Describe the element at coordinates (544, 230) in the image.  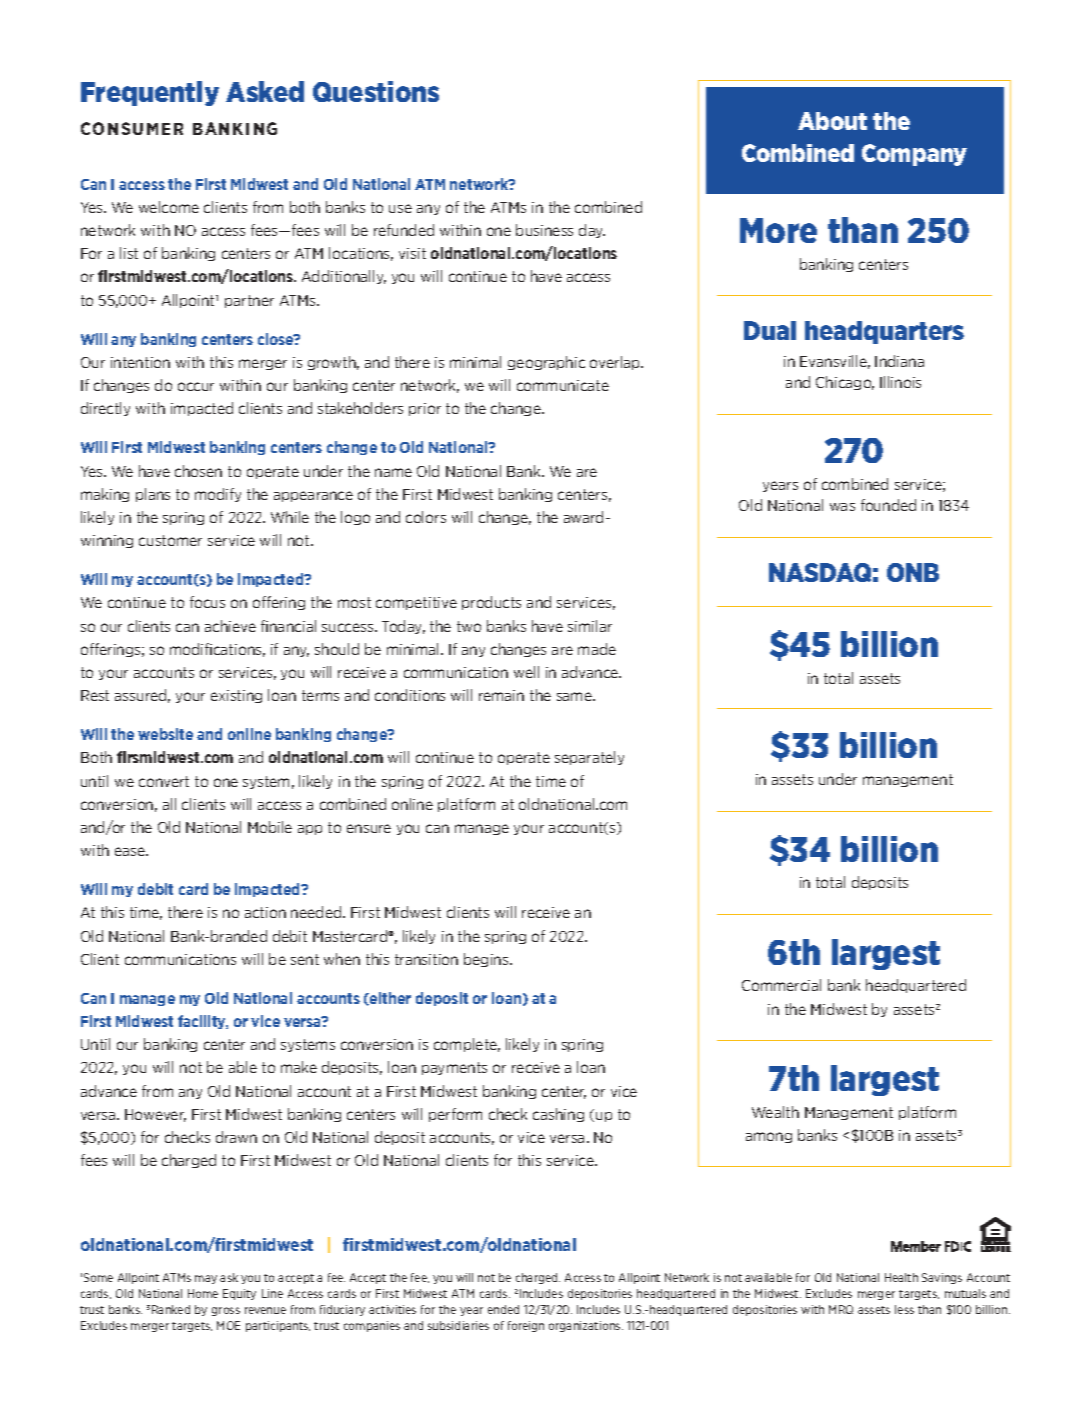
I see `business` at that location.
